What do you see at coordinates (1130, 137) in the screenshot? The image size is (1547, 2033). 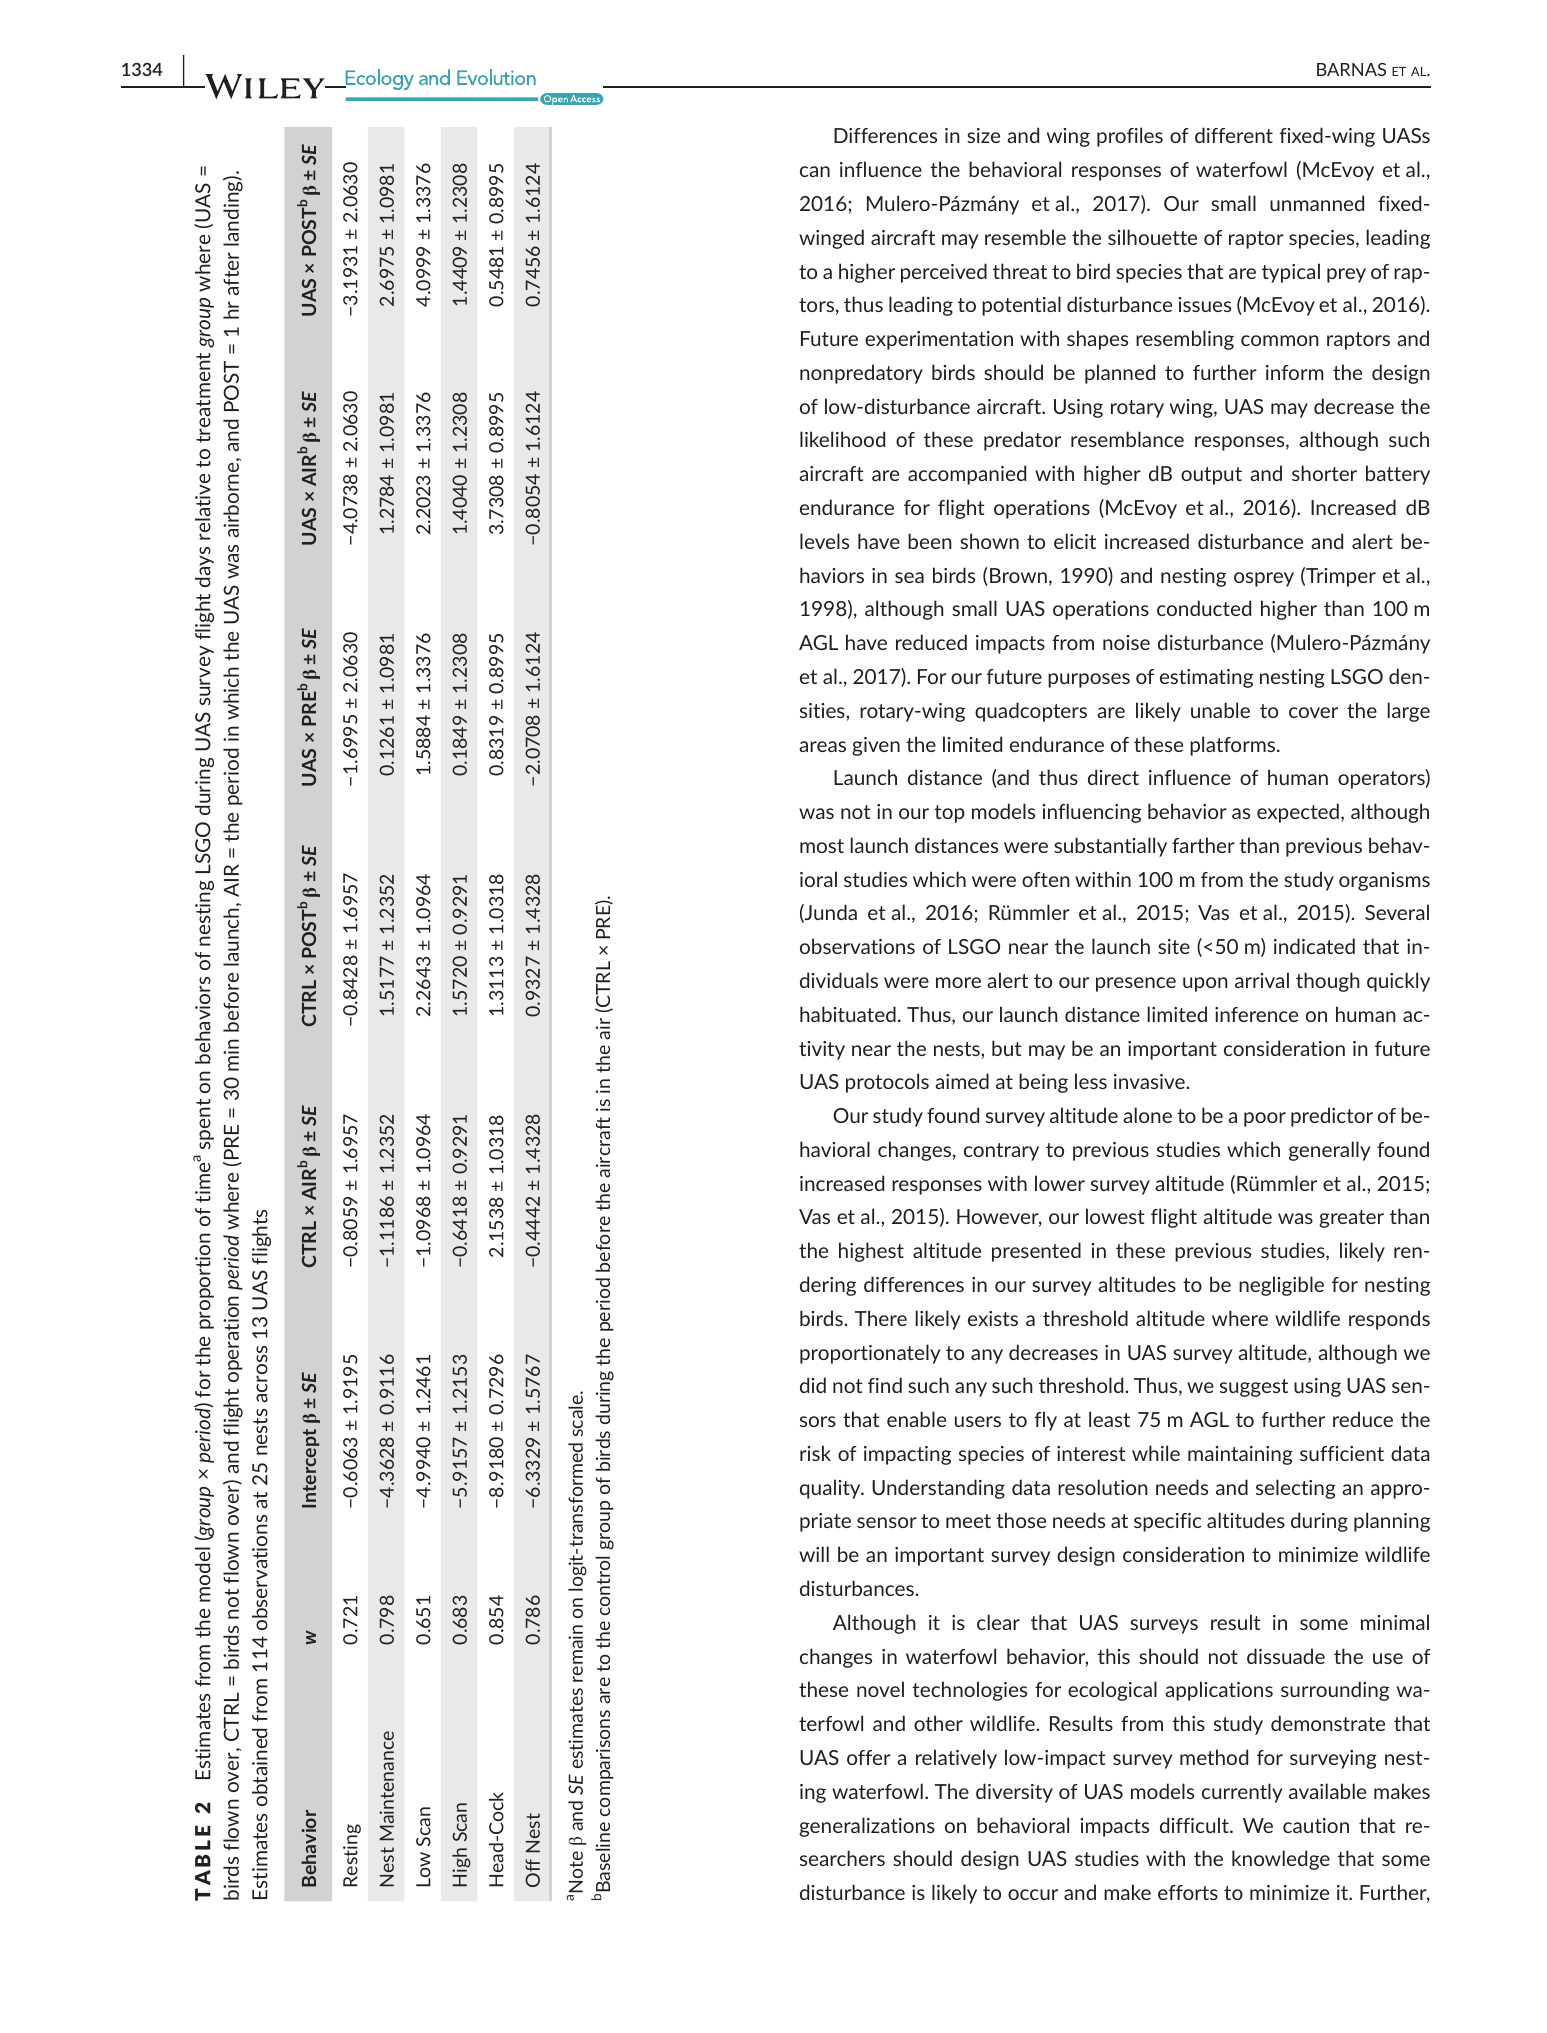 I see `profiles` at bounding box center [1130, 137].
